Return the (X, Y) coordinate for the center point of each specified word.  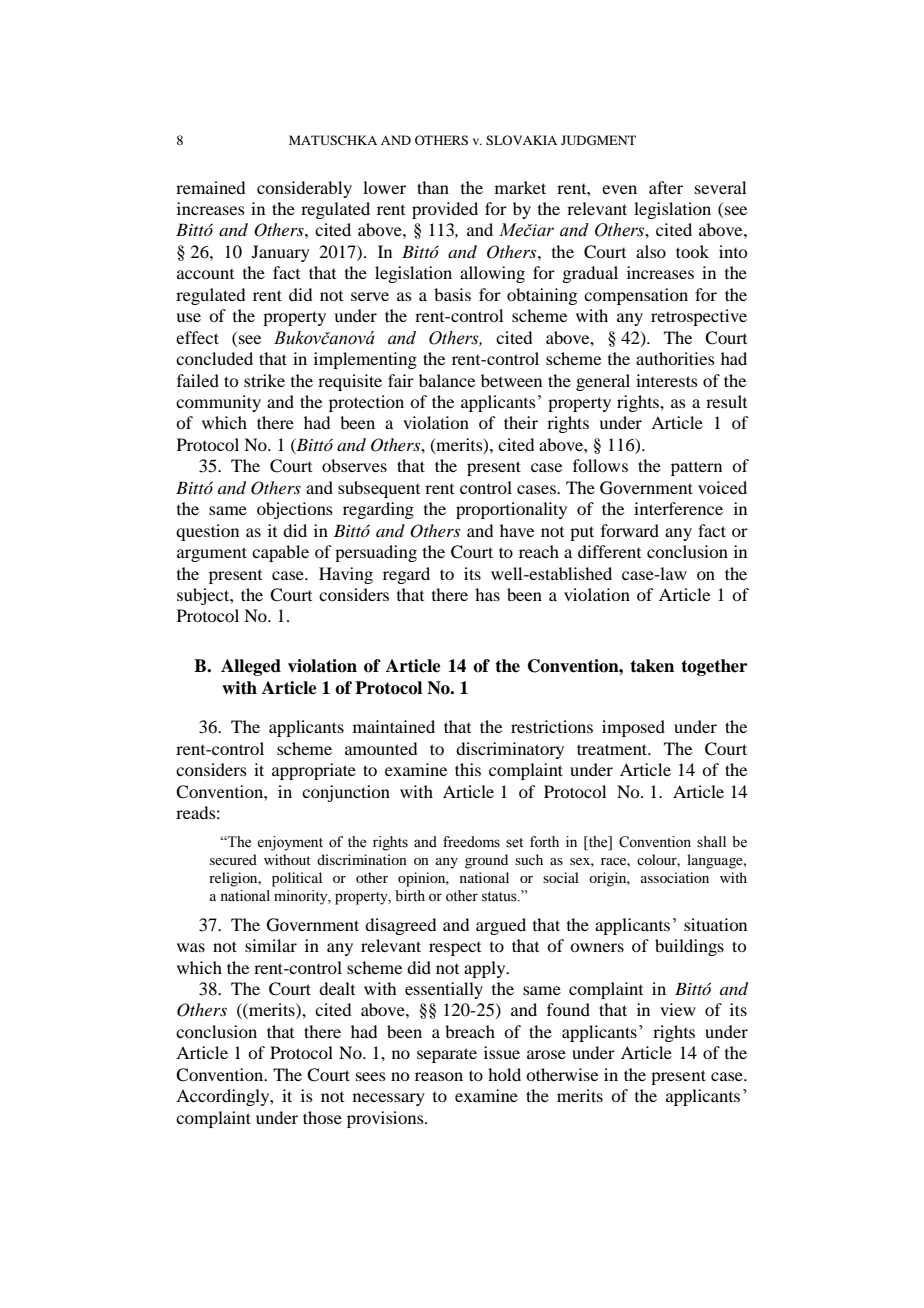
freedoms (471, 842)
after (666, 187)
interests (667, 380)
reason (439, 1076)
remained (210, 187)
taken (652, 666)
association (675, 877)
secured (233, 859)
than (433, 187)
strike (264, 380)
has (487, 594)
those (322, 1117)
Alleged (251, 667)
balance (447, 380)
